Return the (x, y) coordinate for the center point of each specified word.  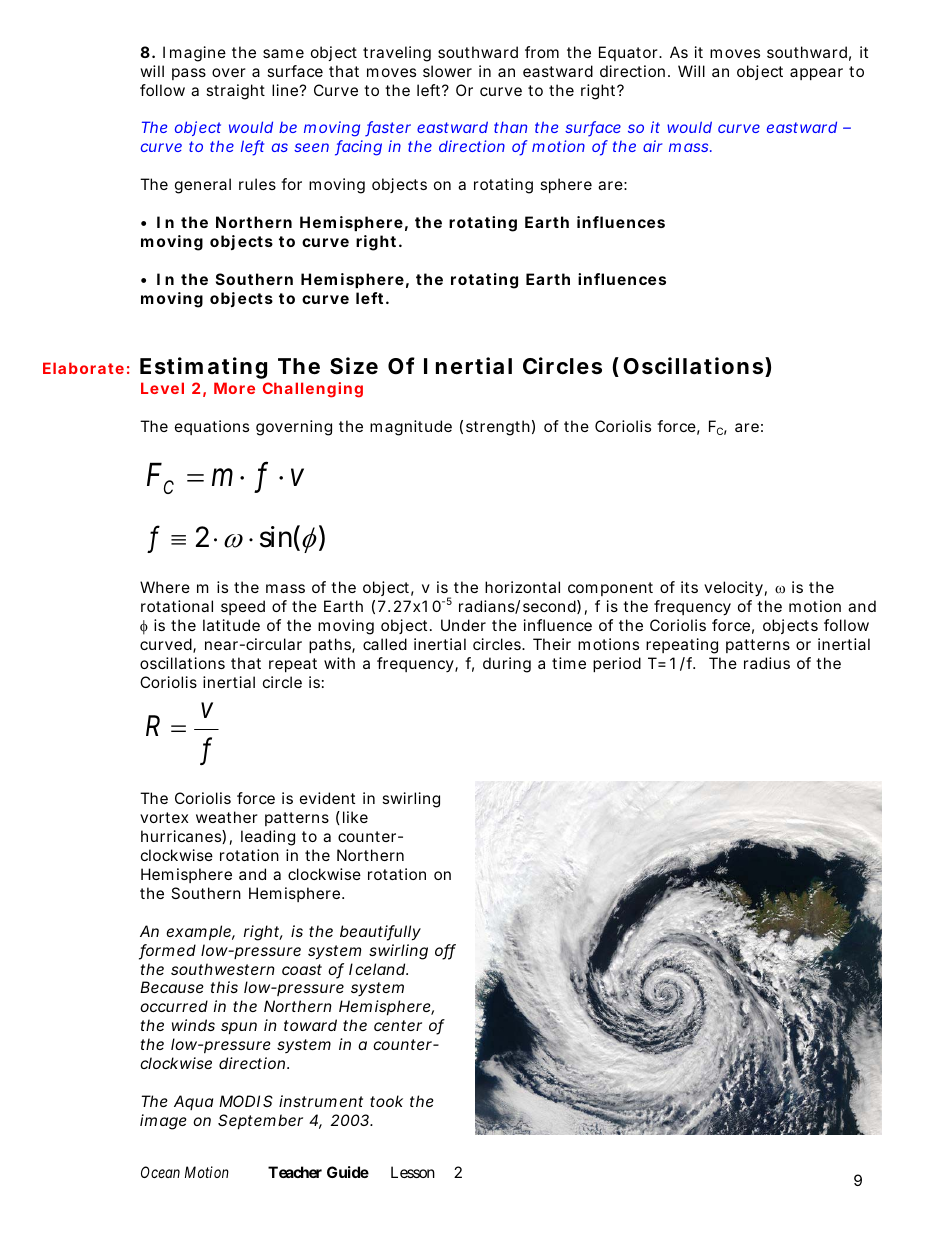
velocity (735, 589)
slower (447, 71)
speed (243, 607)
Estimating (203, 368)
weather (227, 817)
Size (354, 366)
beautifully (380, 933)
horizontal (522, 587)
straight (235, 92)
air (652, 146)
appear (816, 74)
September (260, 1121)
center (398, 1025)
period (617, 664)
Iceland (378, 969)
